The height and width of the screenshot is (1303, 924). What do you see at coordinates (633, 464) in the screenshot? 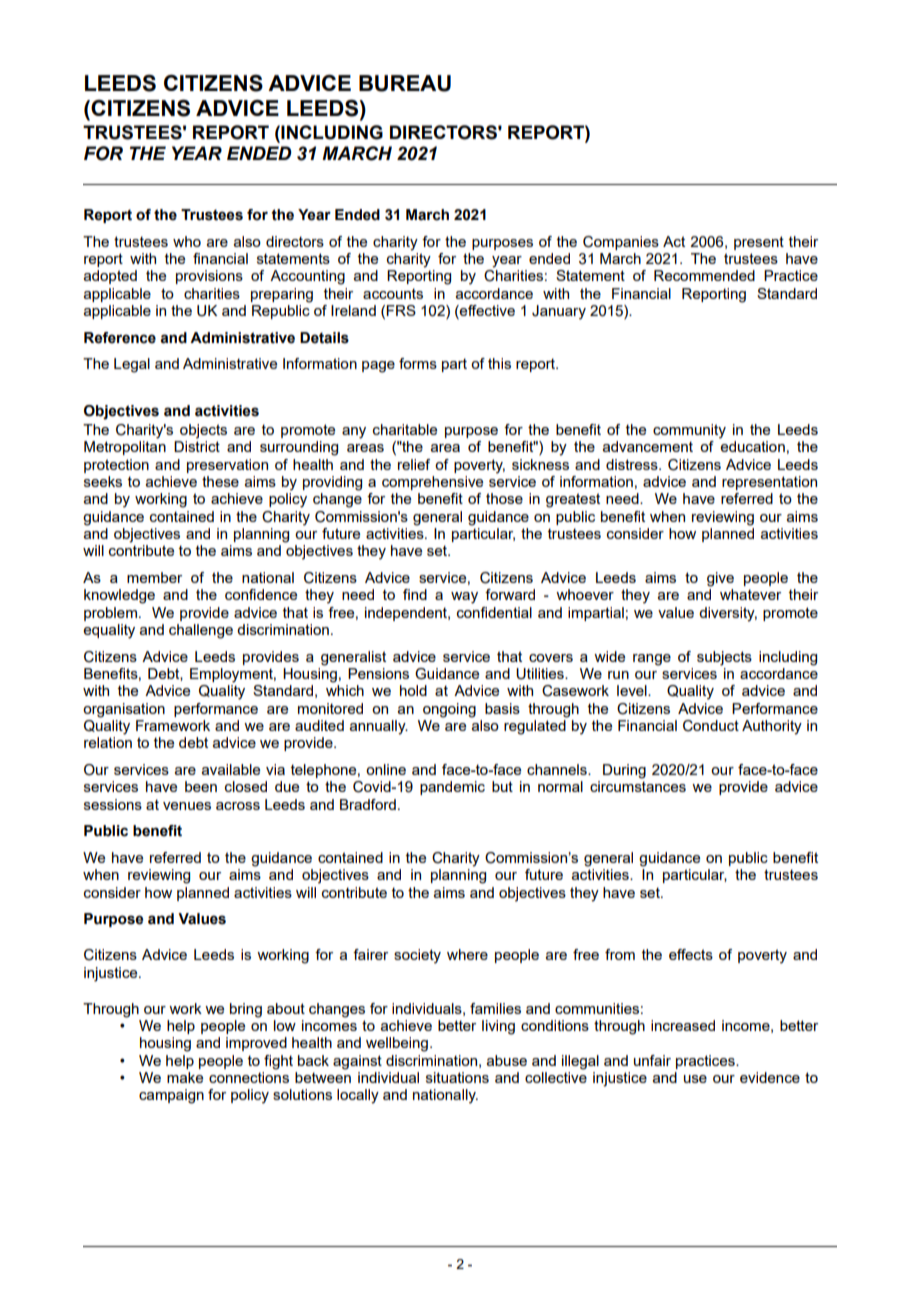
I see `distress` at bounding box center [633, 464].
